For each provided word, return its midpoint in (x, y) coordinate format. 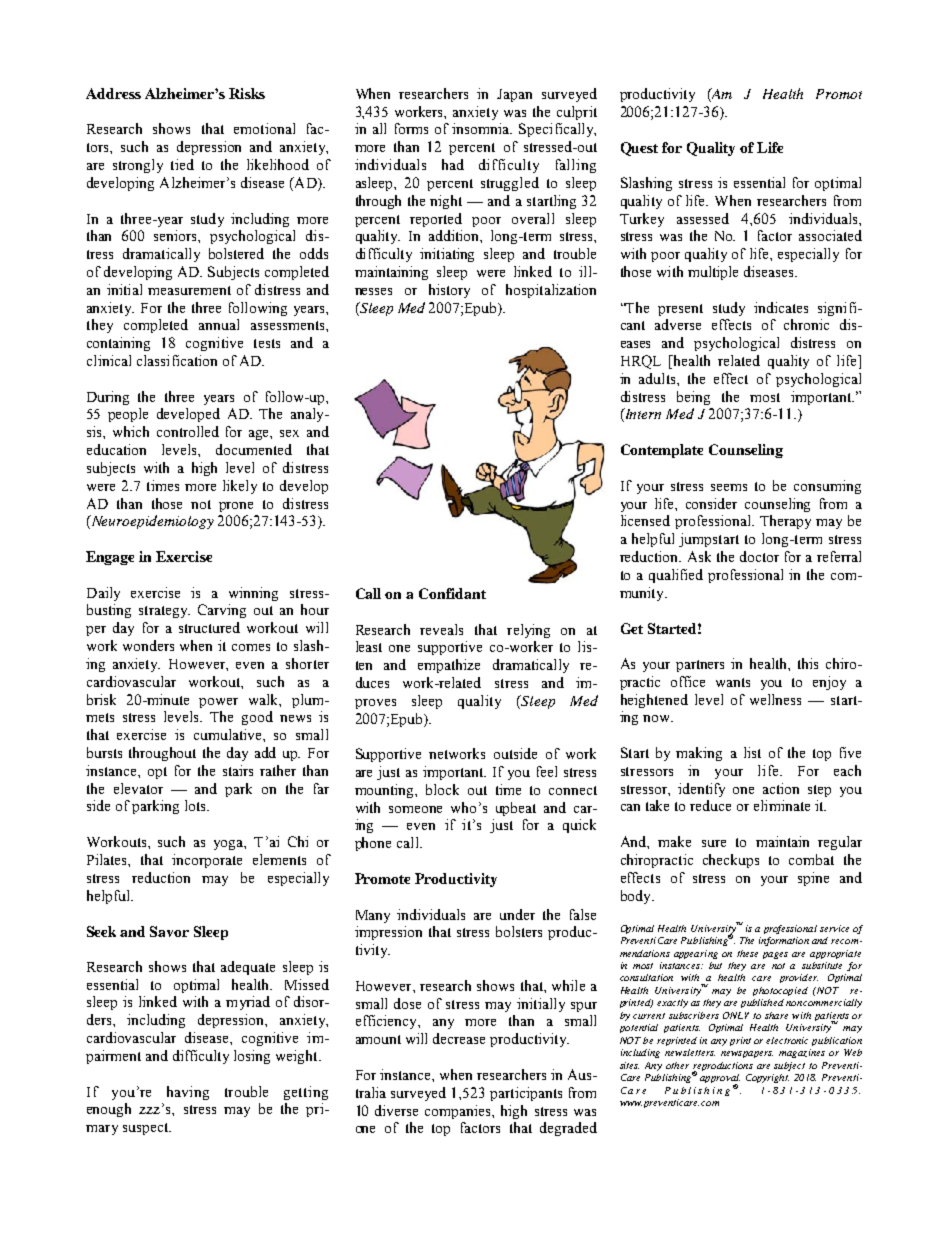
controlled (188, 431)
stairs (238, 770)
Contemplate (662, 451)
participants (526, 1094)
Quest (639, 149)
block (442, 789)
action (781, 788)
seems (729, 487)
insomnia (482, 128)
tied (182, 164)
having (188, 1093)
